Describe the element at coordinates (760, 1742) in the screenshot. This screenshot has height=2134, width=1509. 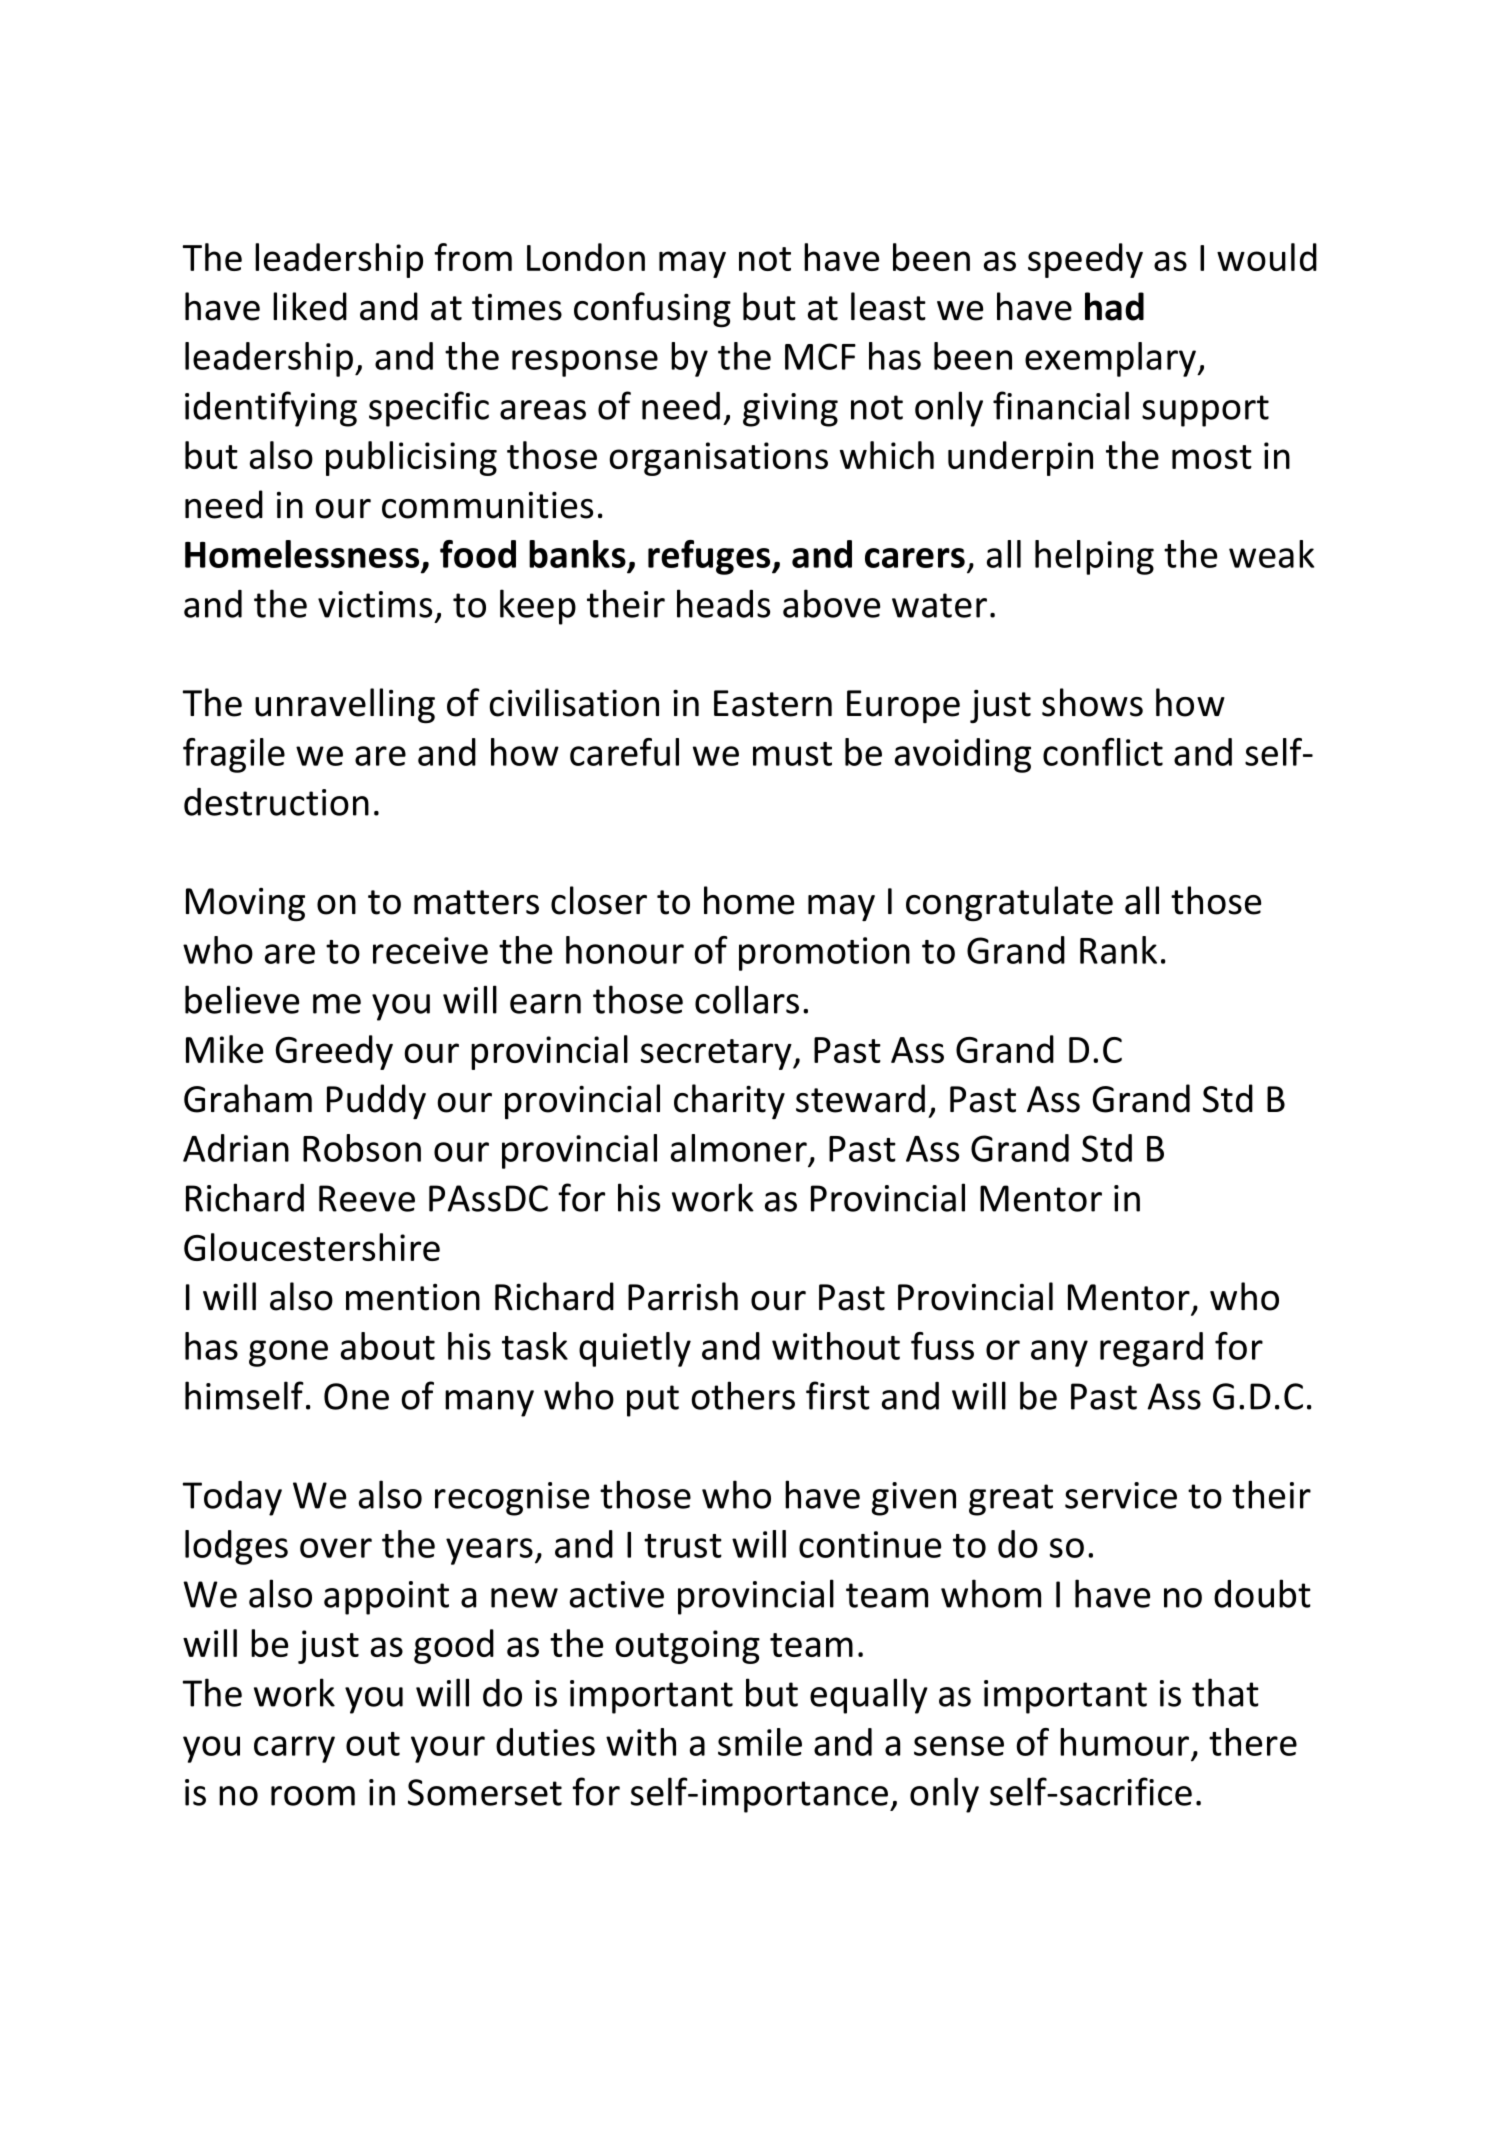
I see `smile` at that location.
